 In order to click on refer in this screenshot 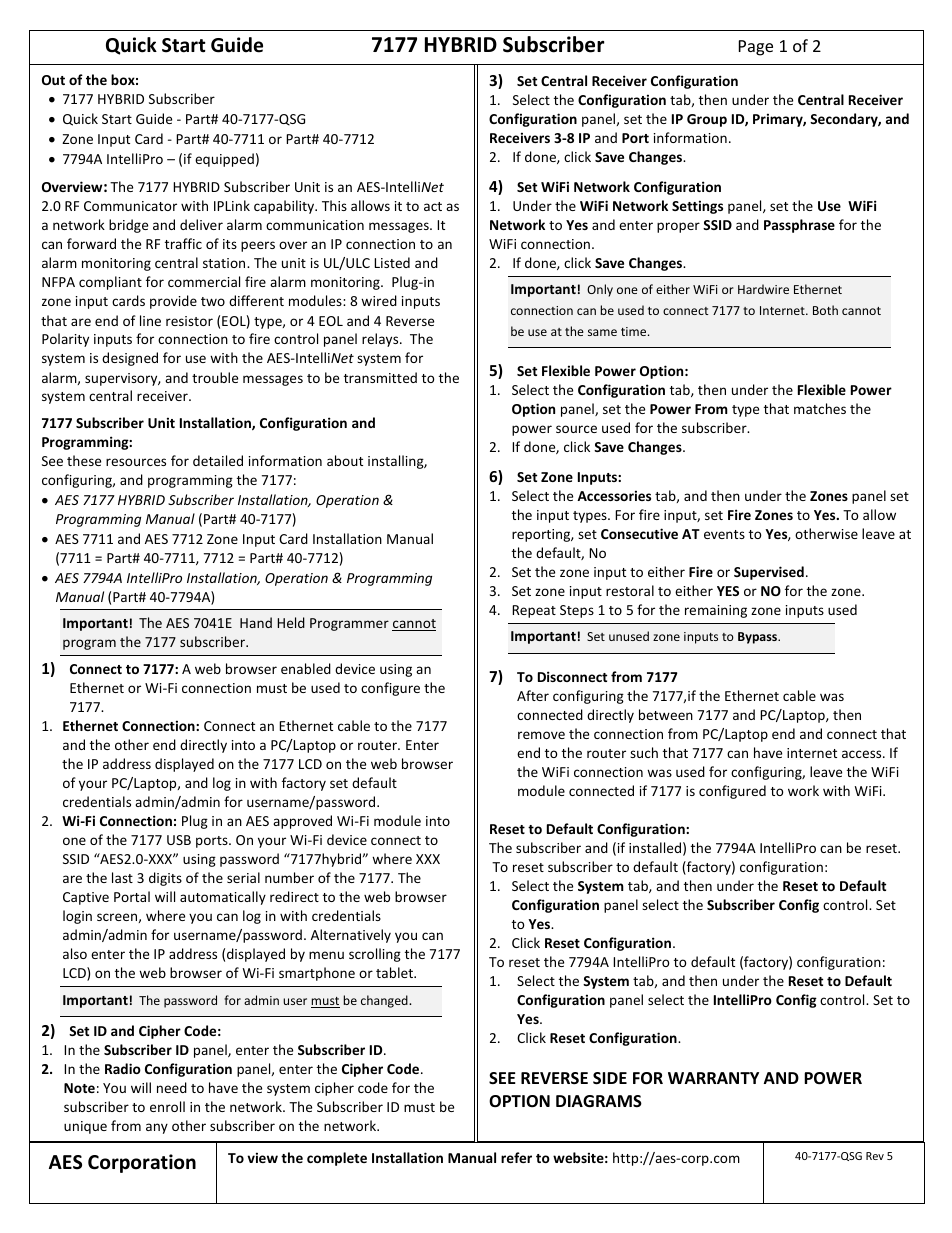, I will do `click(516, 1157)`.
